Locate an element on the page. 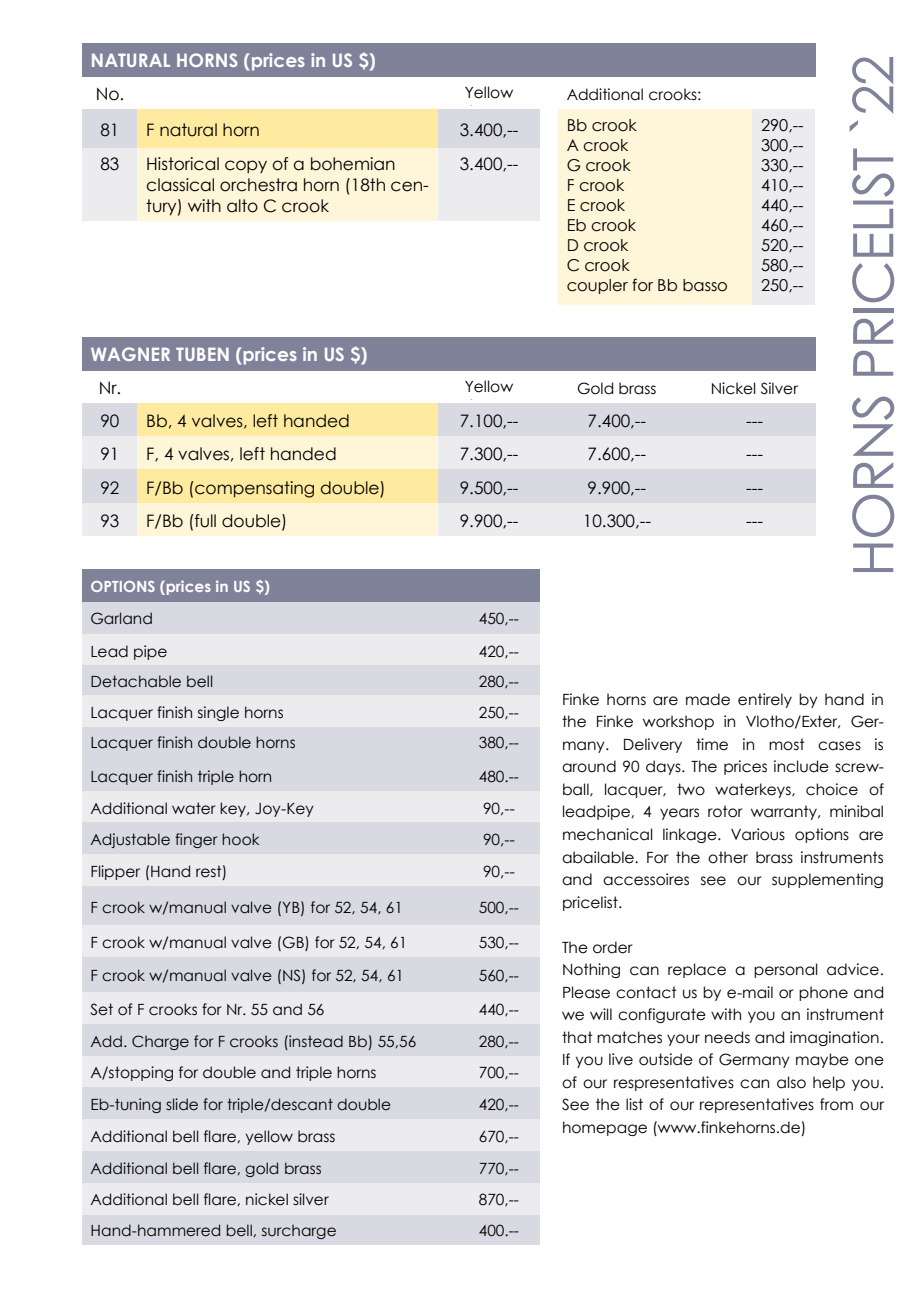  rotor is located at coordinates (725, 811).
